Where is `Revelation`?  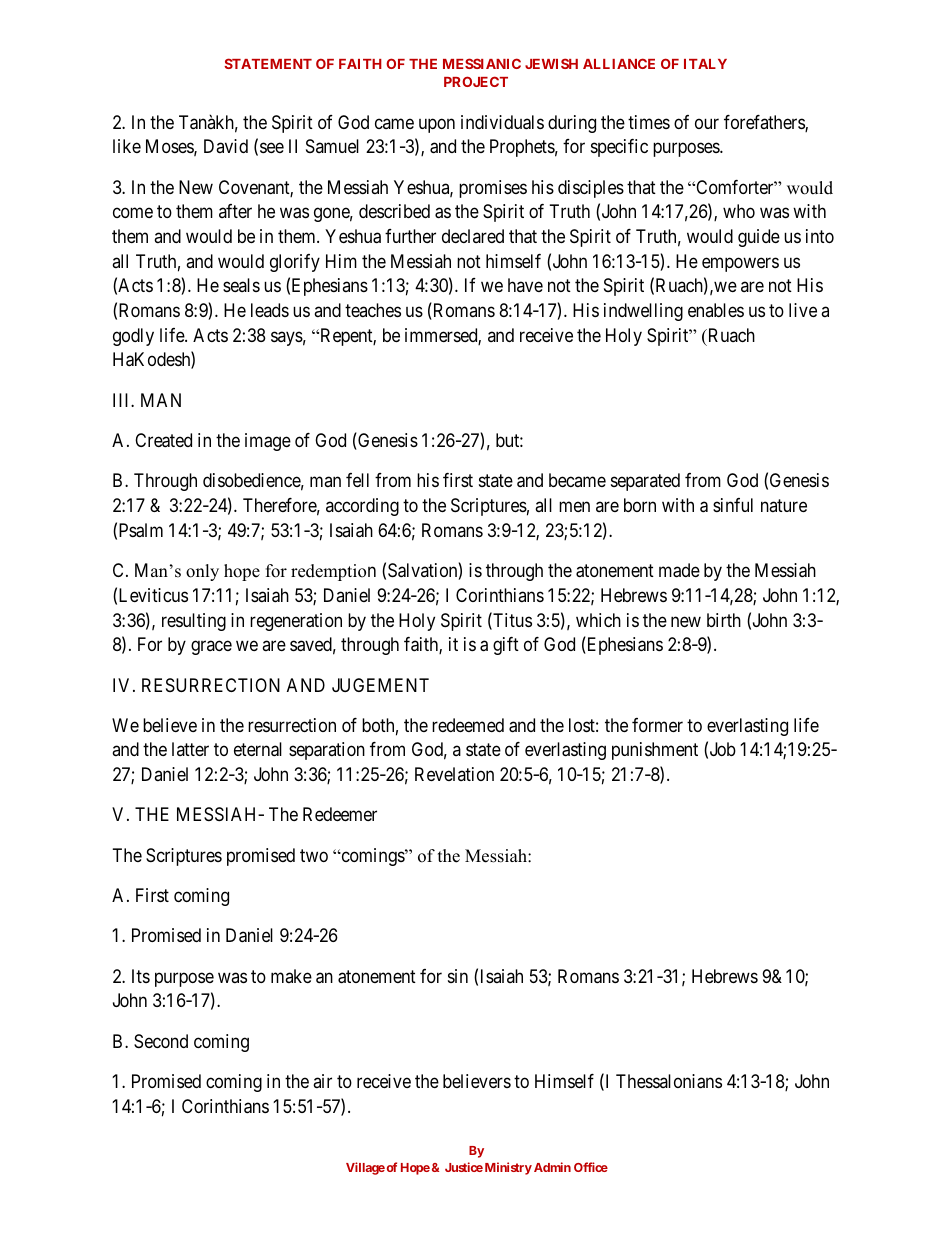
Revelation is located at coordinates (454, 774).
